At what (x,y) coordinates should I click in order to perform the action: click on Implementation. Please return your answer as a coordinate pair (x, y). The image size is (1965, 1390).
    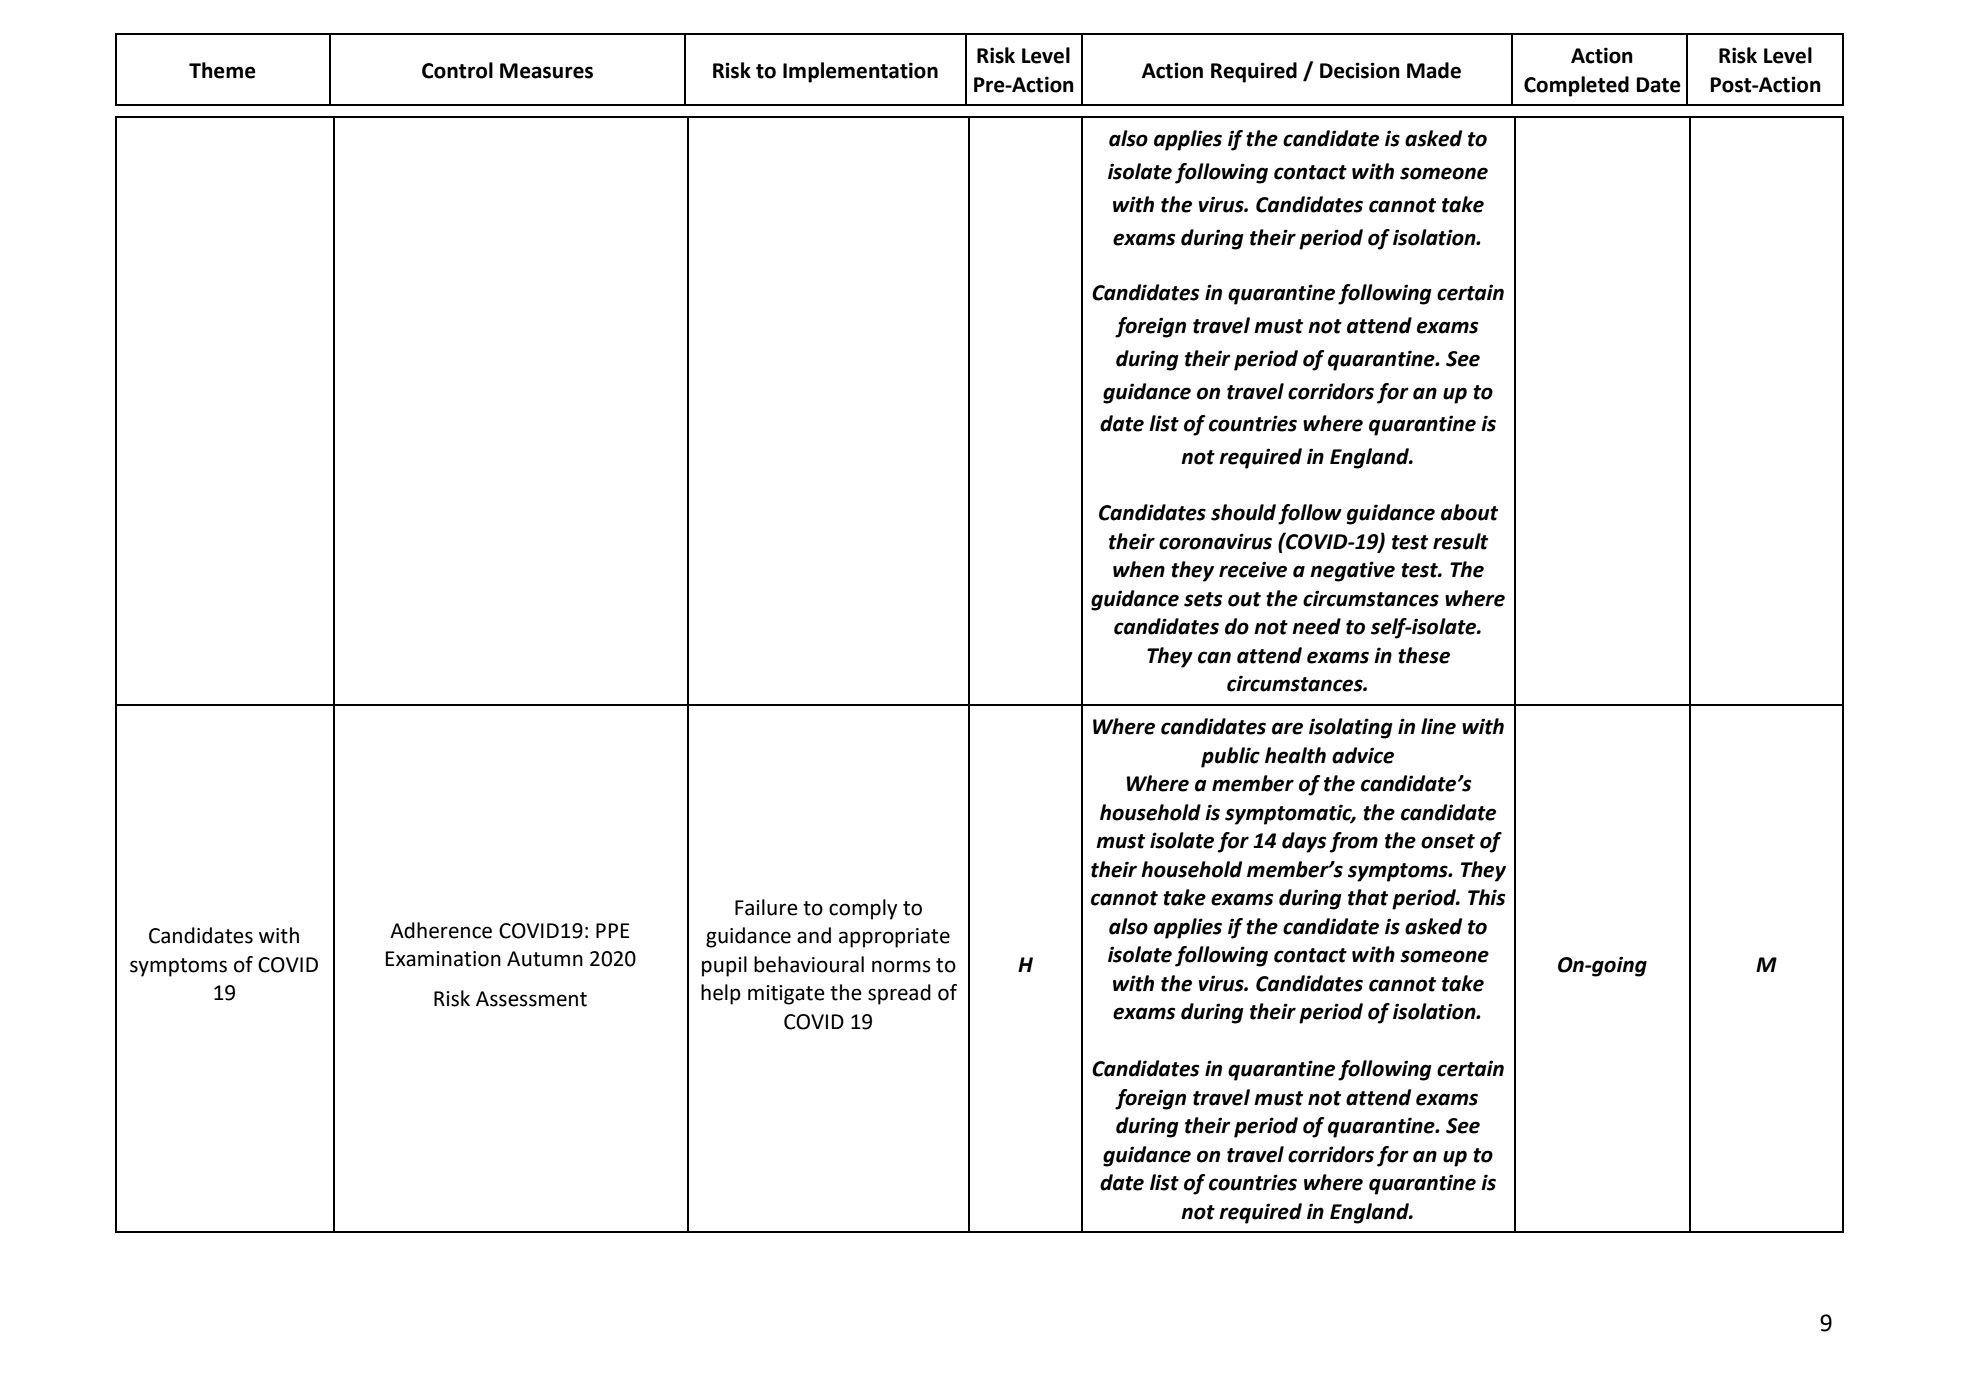
    Looking at the image, I should click on (860, 72).
